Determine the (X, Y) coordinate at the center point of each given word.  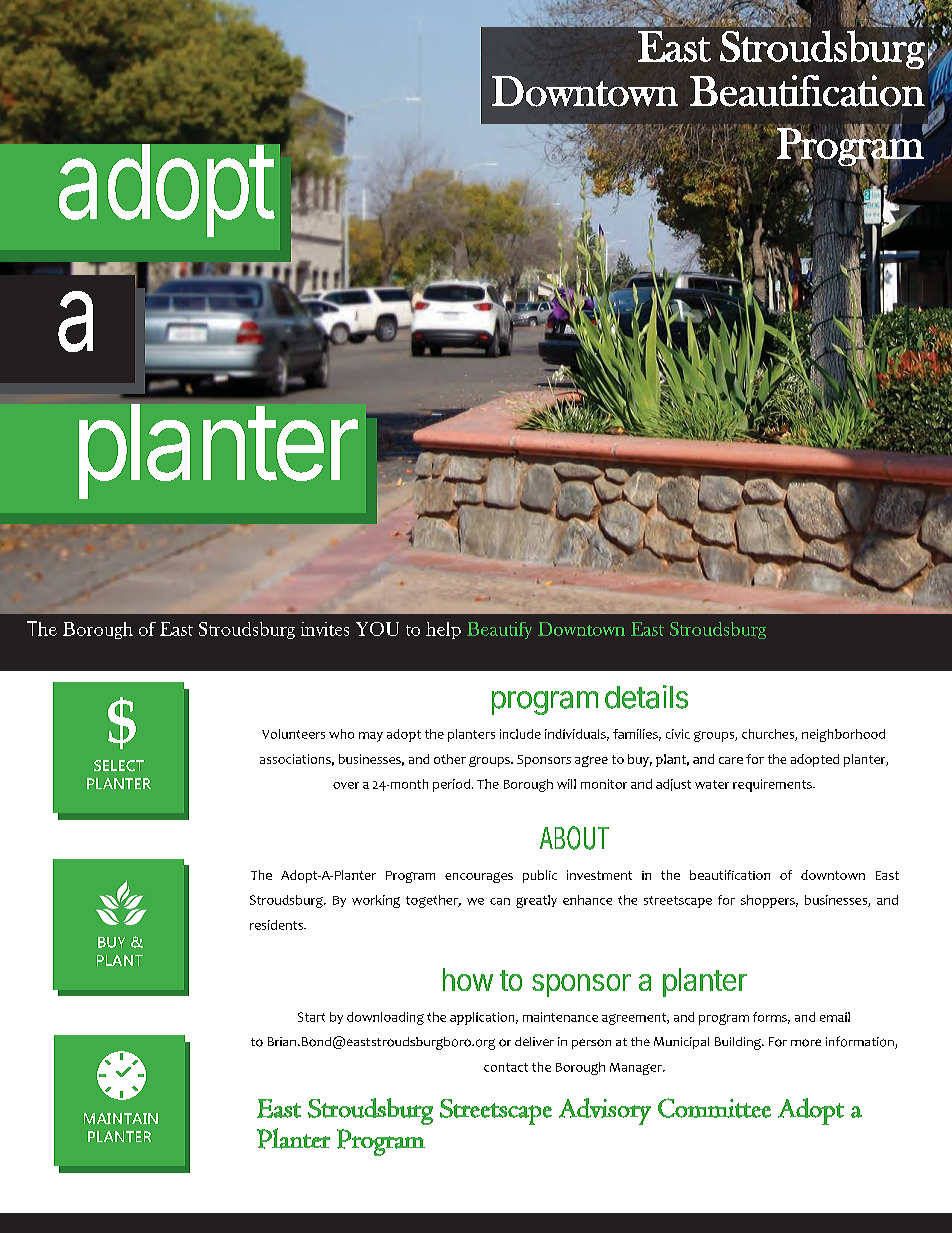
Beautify (499, 630)
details (646, 697)
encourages (479, 877)
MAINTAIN (121, 1118)
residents (277, 925)
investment (599, 875)
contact (506, 1067)
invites (325, 629)
